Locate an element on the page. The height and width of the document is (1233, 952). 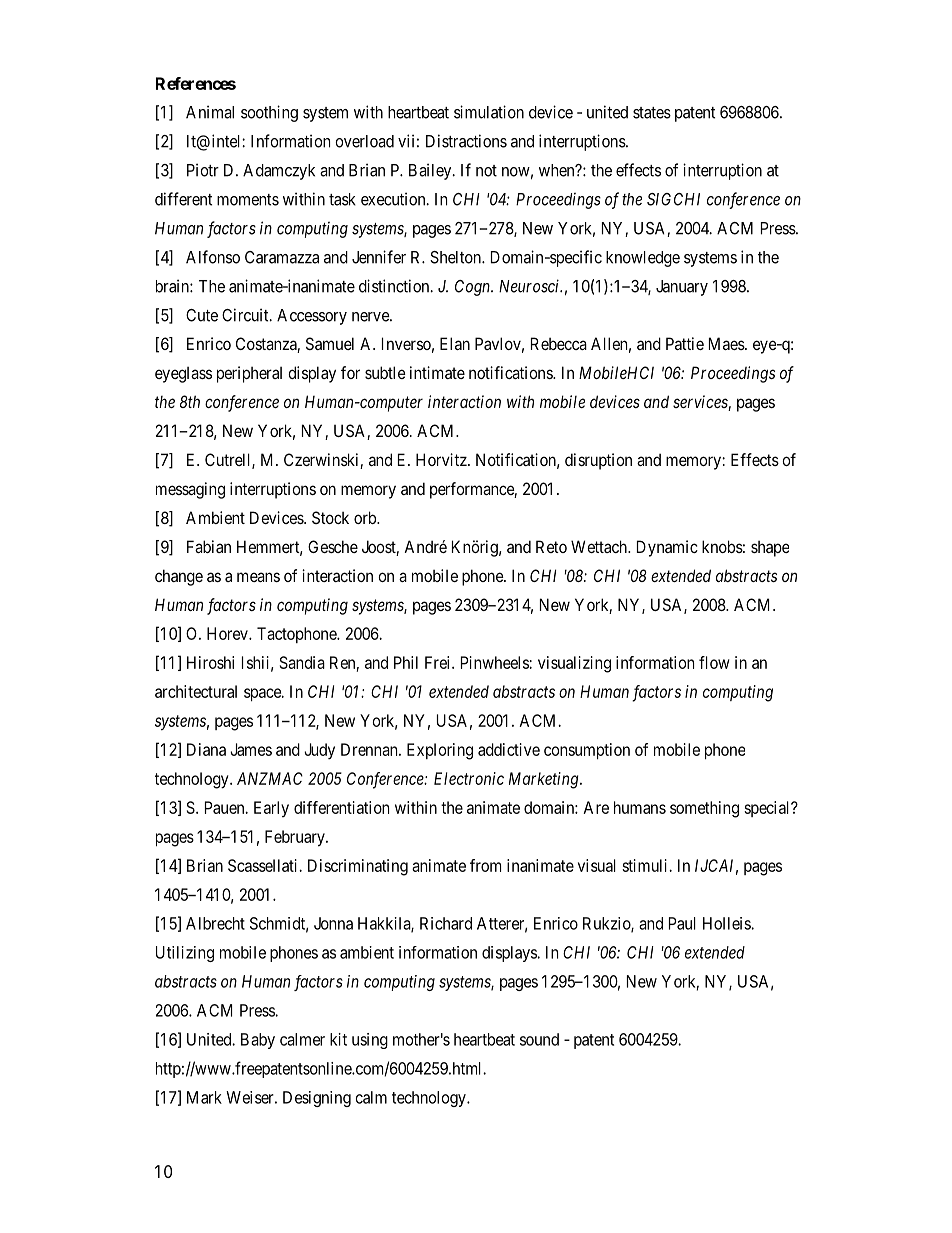
states is located at coordinates (652, 113).
